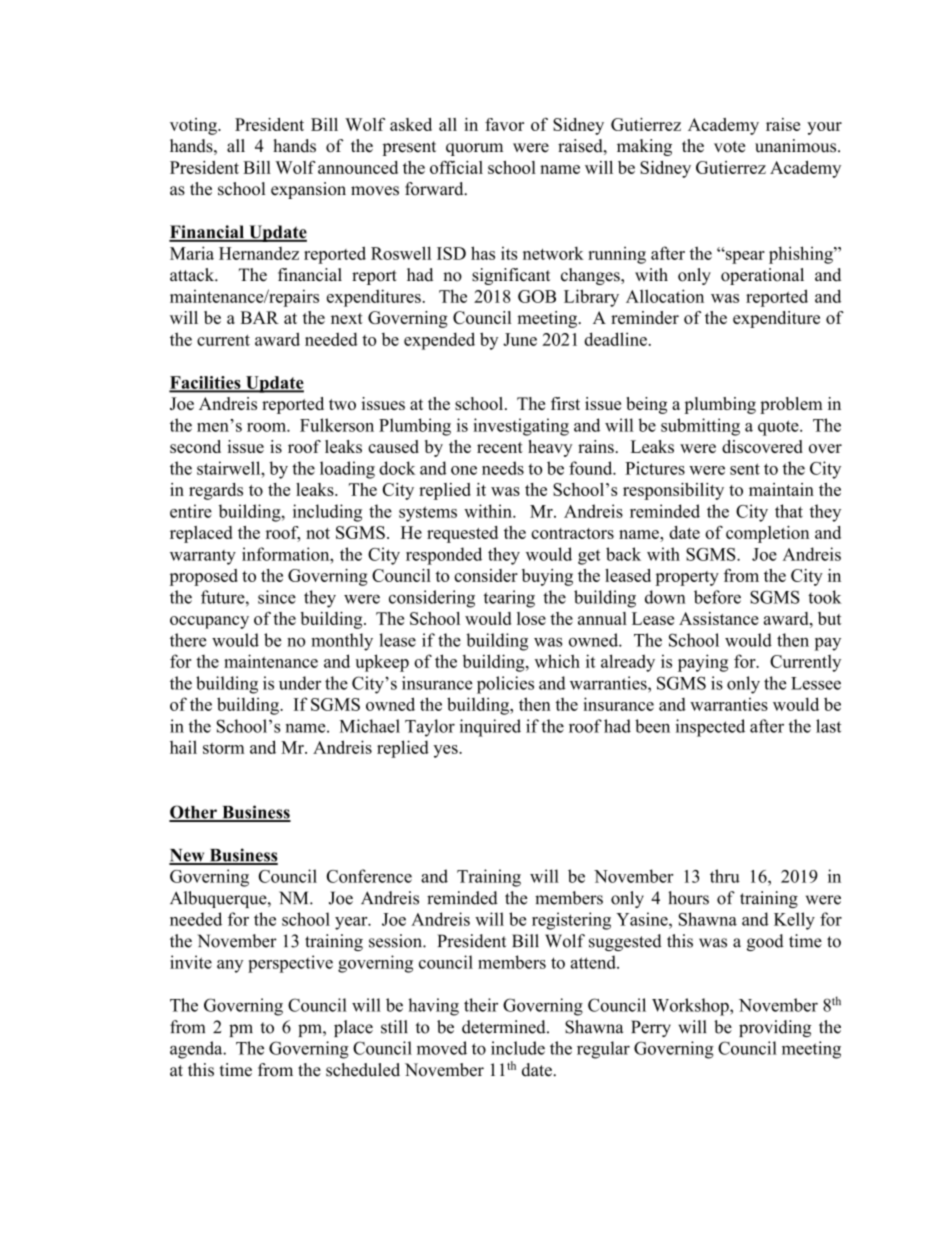 The width and height of the image is (952, 1233). What do you see at coordinates (308, 190) in the image?
I see `expansion` at bounding box center [308, 190].
